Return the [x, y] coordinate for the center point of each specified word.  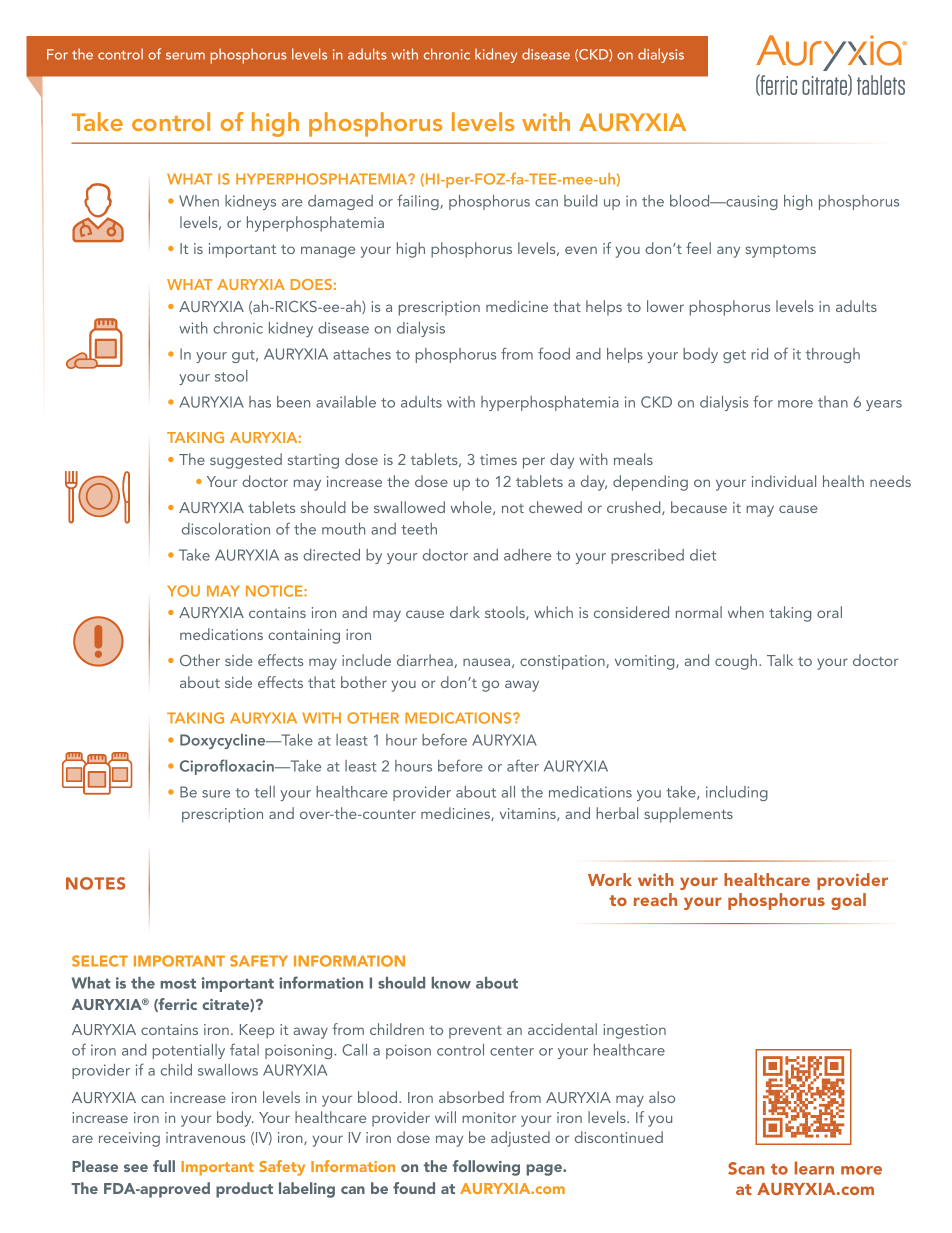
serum [185, 56]
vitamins [529, 814]
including [737, 793]
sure [216, 794]
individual [784, 481]
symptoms [781, 251]
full [164, 1166]
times [498, 459]
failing [418, 202]
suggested [246, 461]
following [486, 1168]
